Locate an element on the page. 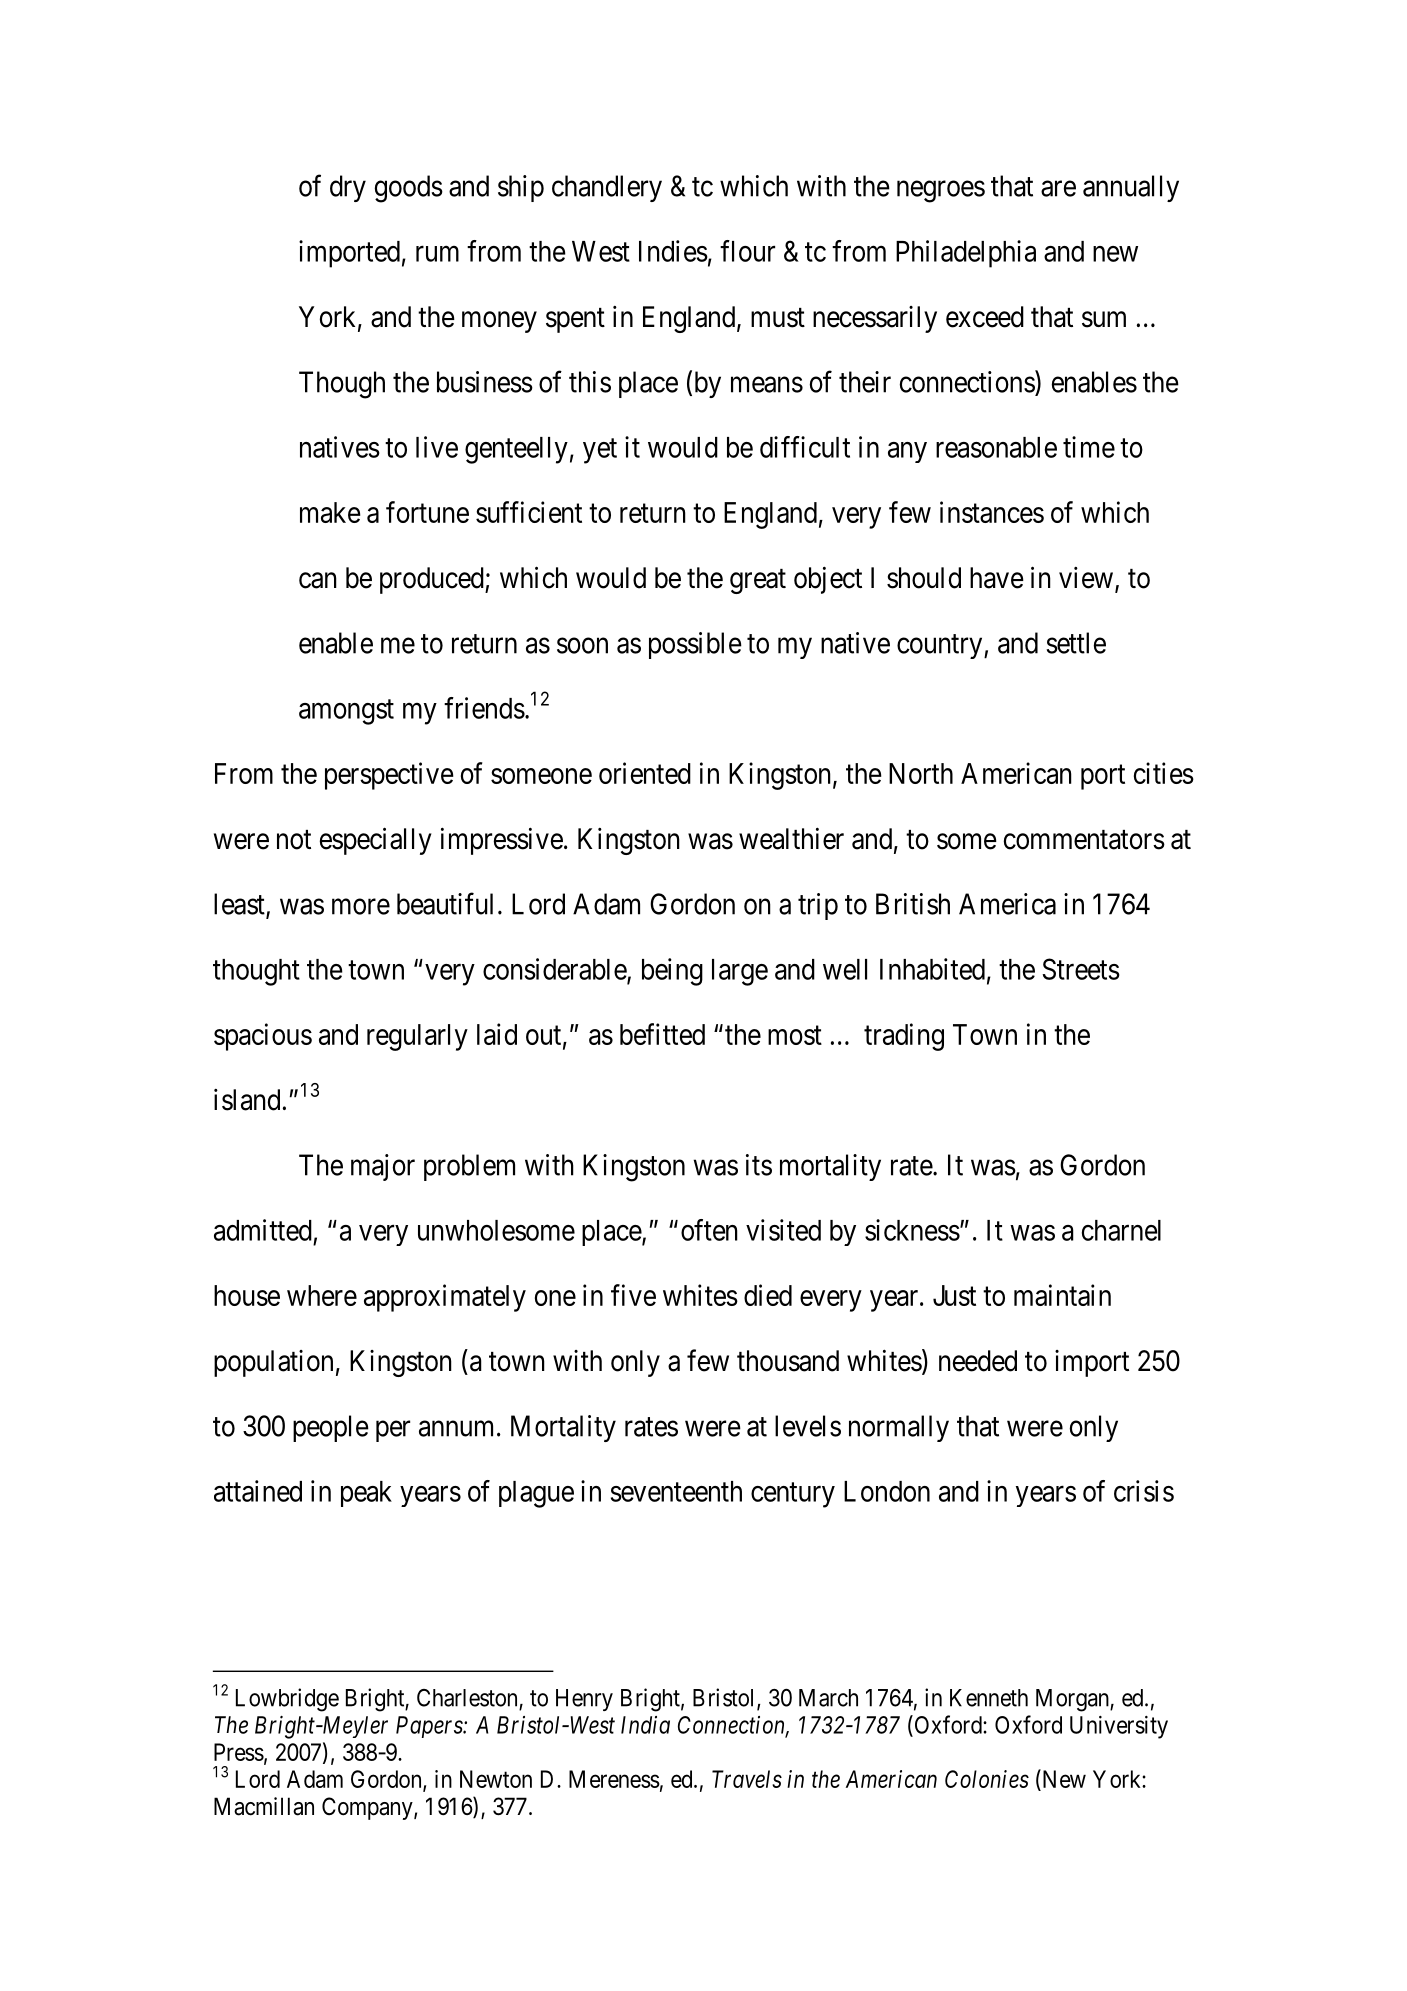 The height and width of the document is (1991, 1407). dry is located at coordinates (348, 188).
